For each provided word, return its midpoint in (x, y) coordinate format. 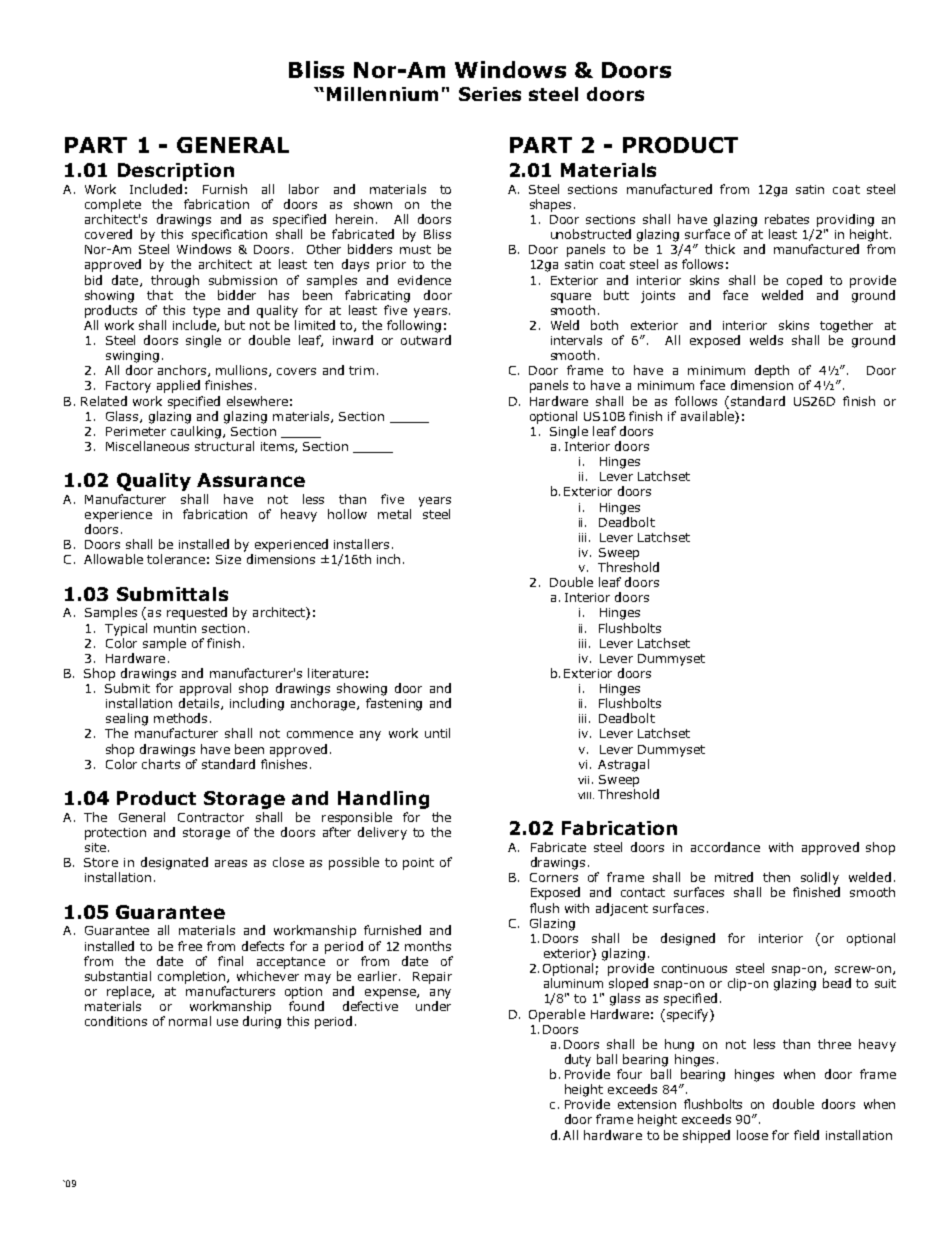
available (708, 416)
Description (176, 172)
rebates (787, 219)
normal (190, 1021)
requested (197, 613)
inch (388, 559)
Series (490, 94)
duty (578, 1060)
